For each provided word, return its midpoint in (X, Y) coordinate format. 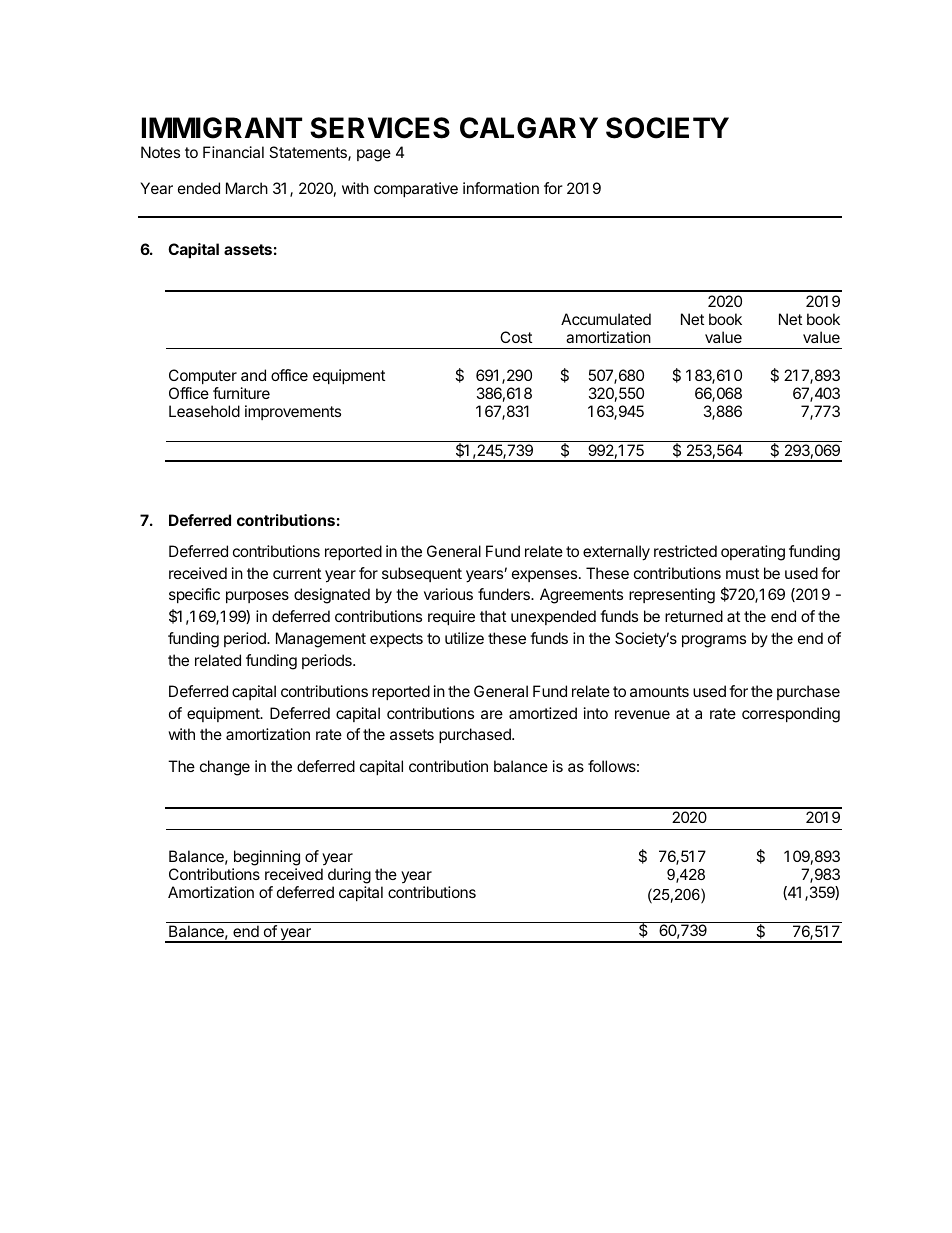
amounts (659, 691)
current (297, 573)
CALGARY (529, 128)
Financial (233, 152)
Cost (516, 337)
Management (321, 640)
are (492, 714)
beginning (266, 859)
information (501, 188)
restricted (685, 551)
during (349, 877)
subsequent (422, 574)
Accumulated (606, 319)
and (253, 375)
